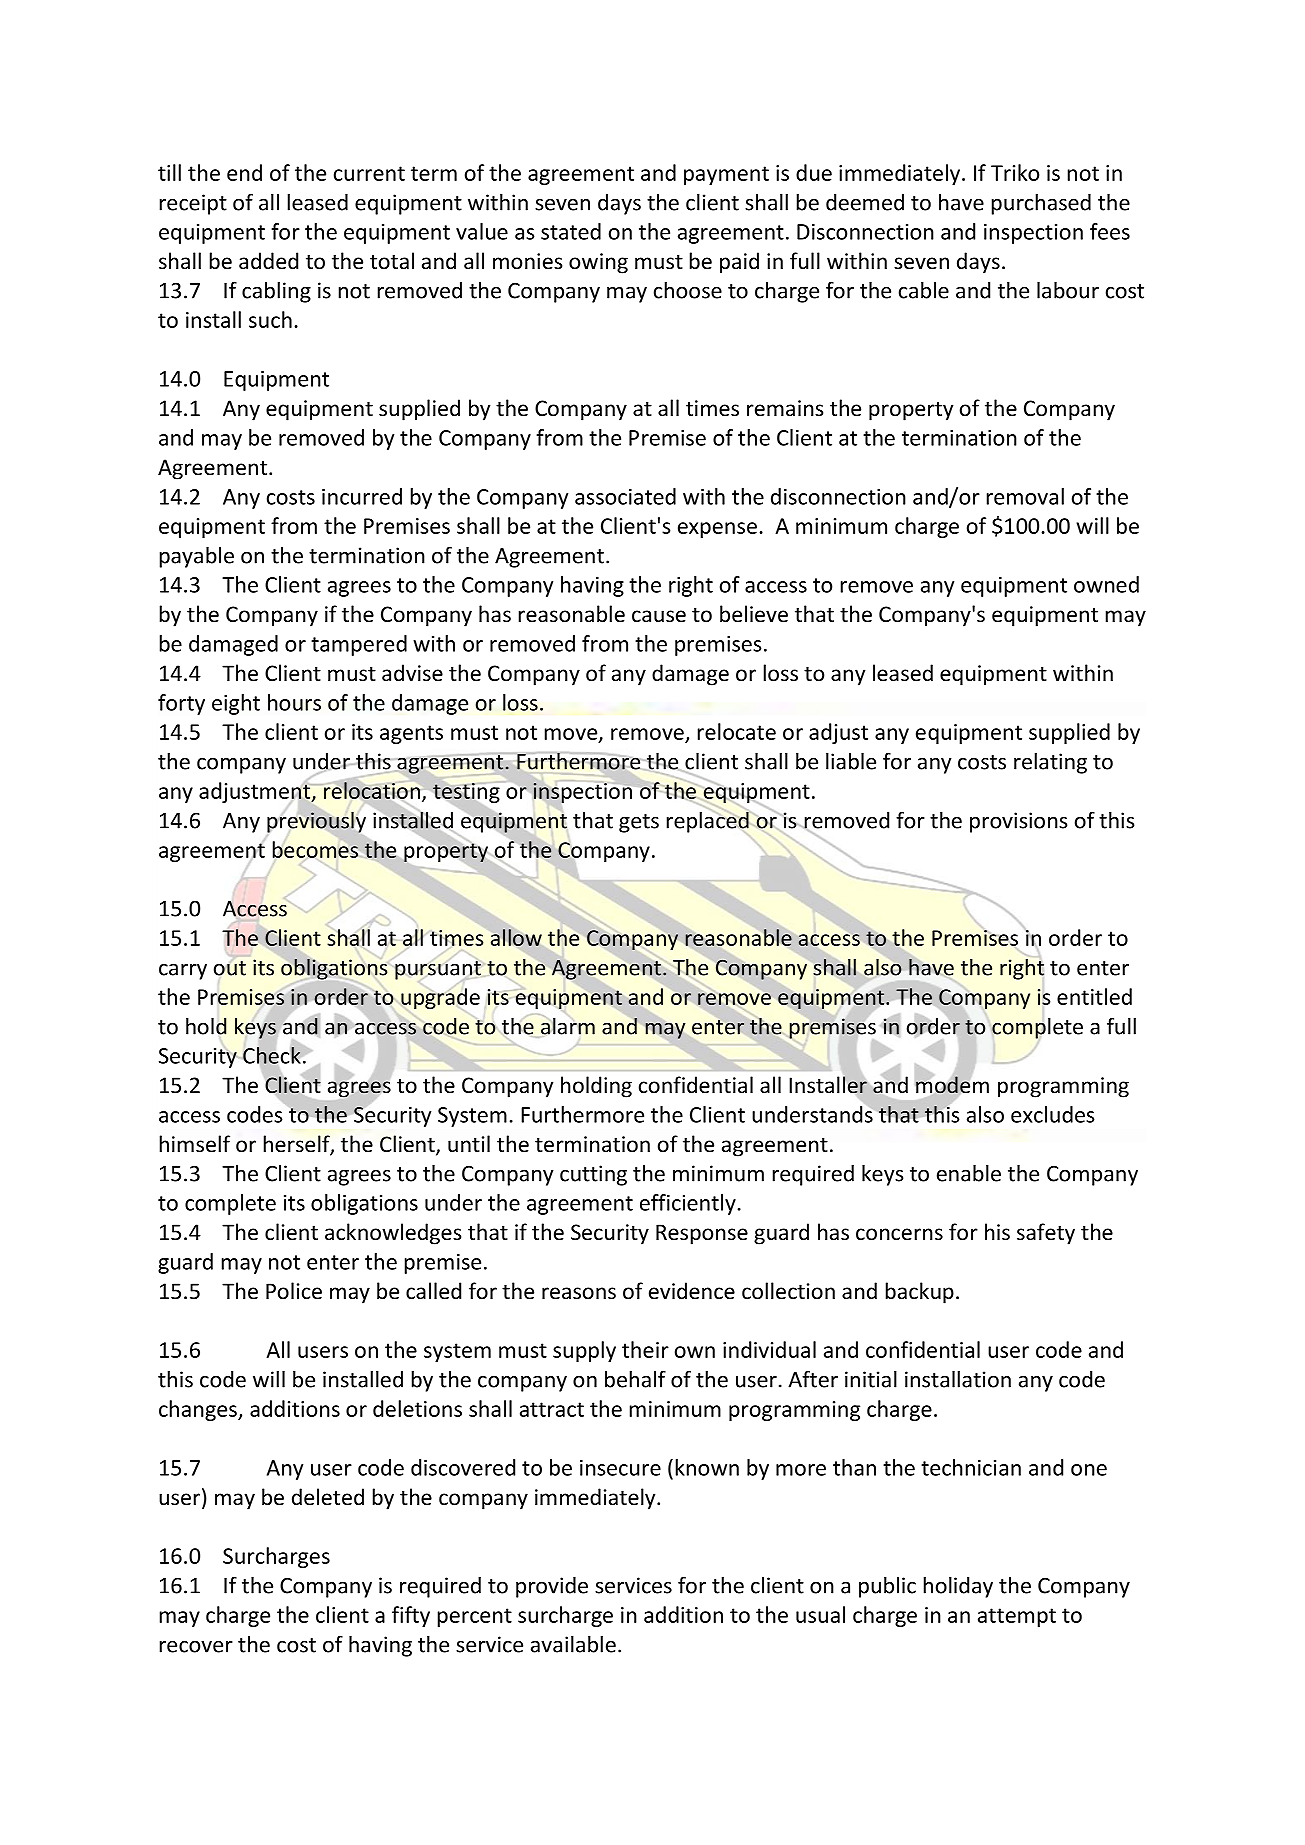  What do you see at coordinates (571, 231) in the page?
I see `stated` at bounding box center [571, 231].
